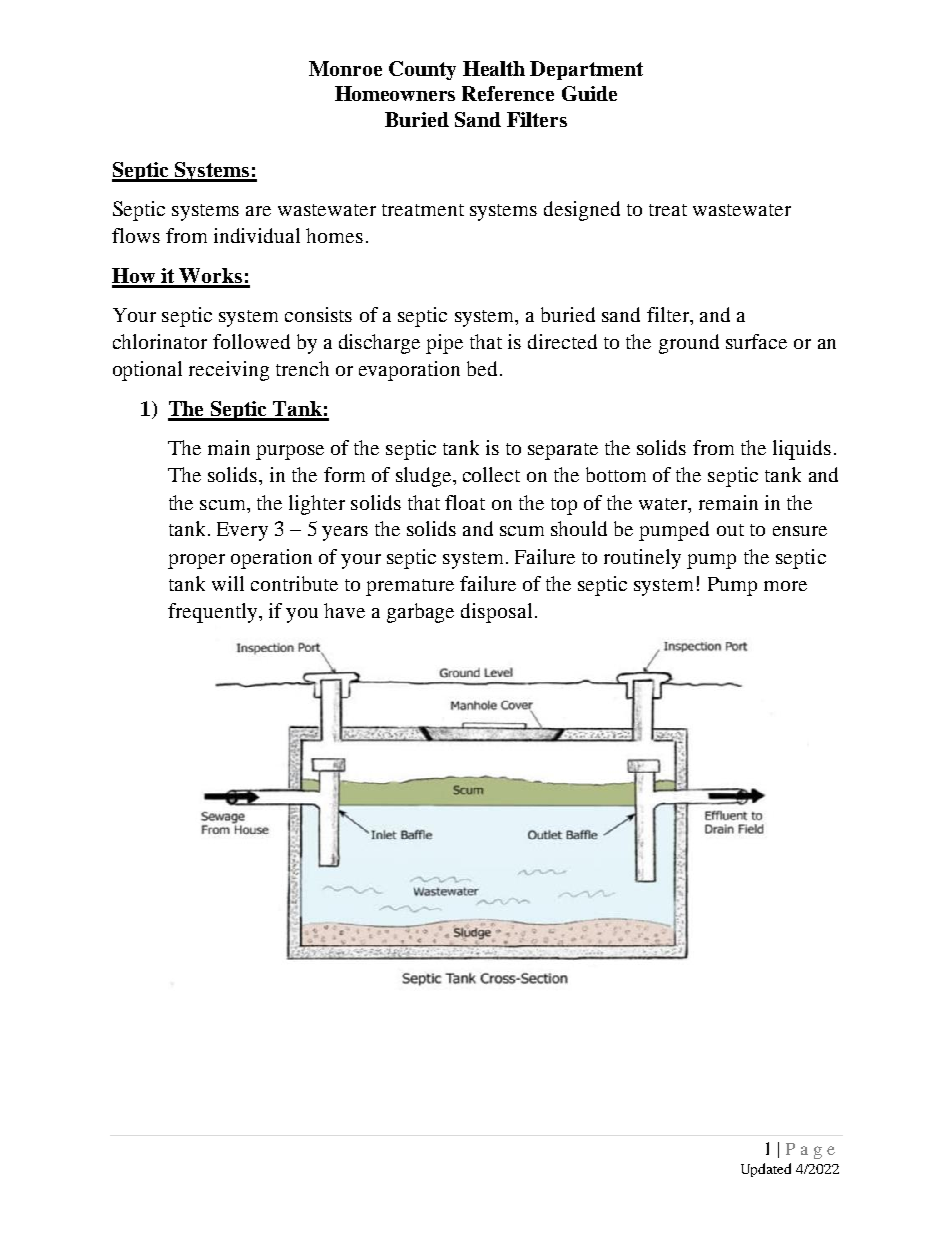 This page has width=952, height=1233. I want to click on disposal, so click(496, 613).
